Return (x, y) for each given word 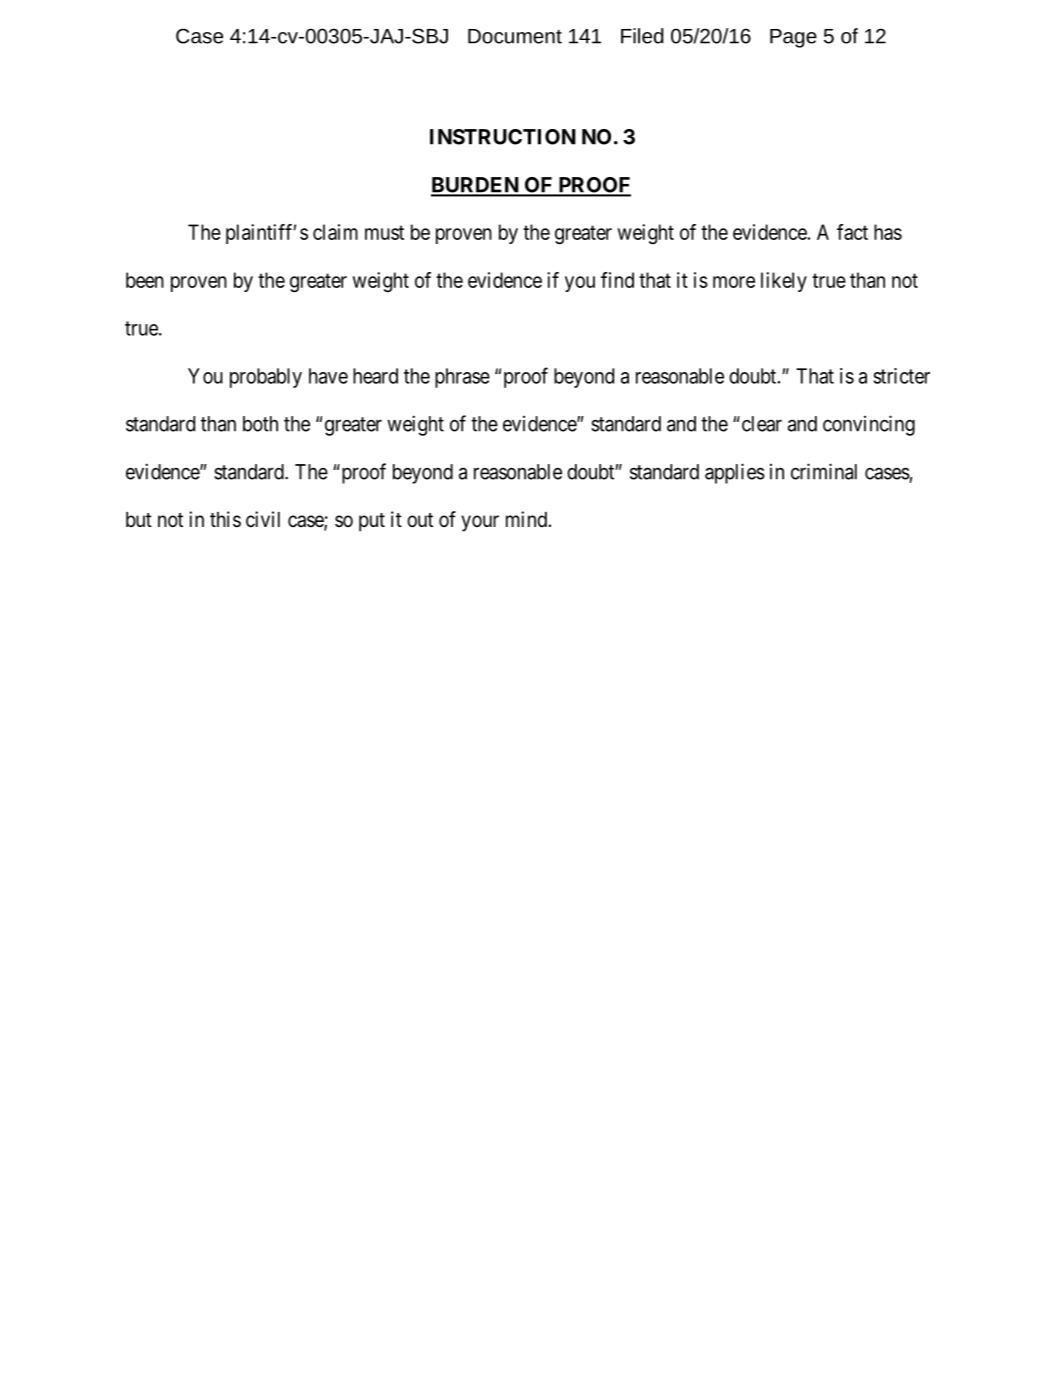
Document (515, 36)
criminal (824, 471)
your (480, 523)
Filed (642, 36)
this (225, 519)
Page (793, 38)
